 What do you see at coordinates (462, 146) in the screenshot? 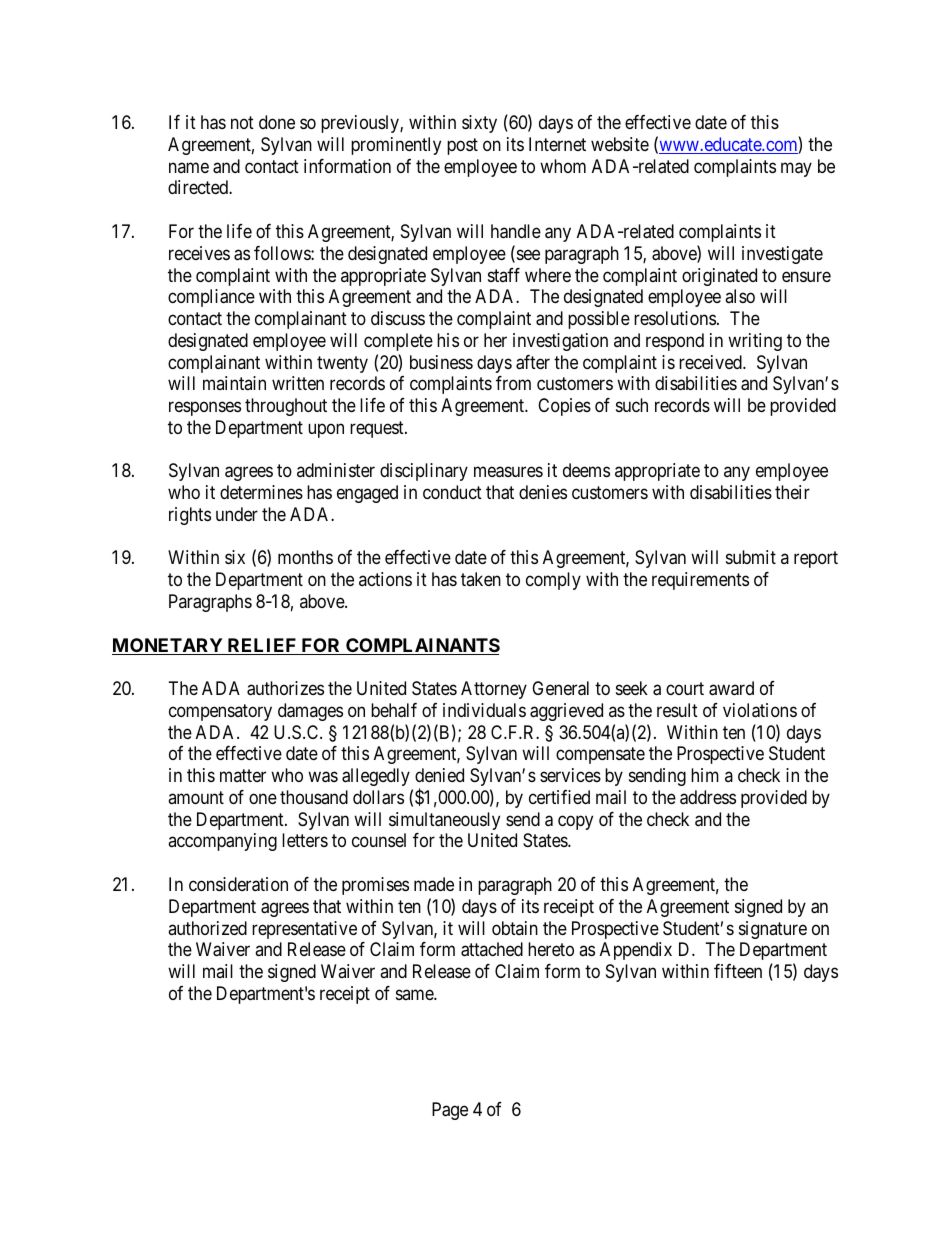
I see `post` at bounding box center [462, 146].
